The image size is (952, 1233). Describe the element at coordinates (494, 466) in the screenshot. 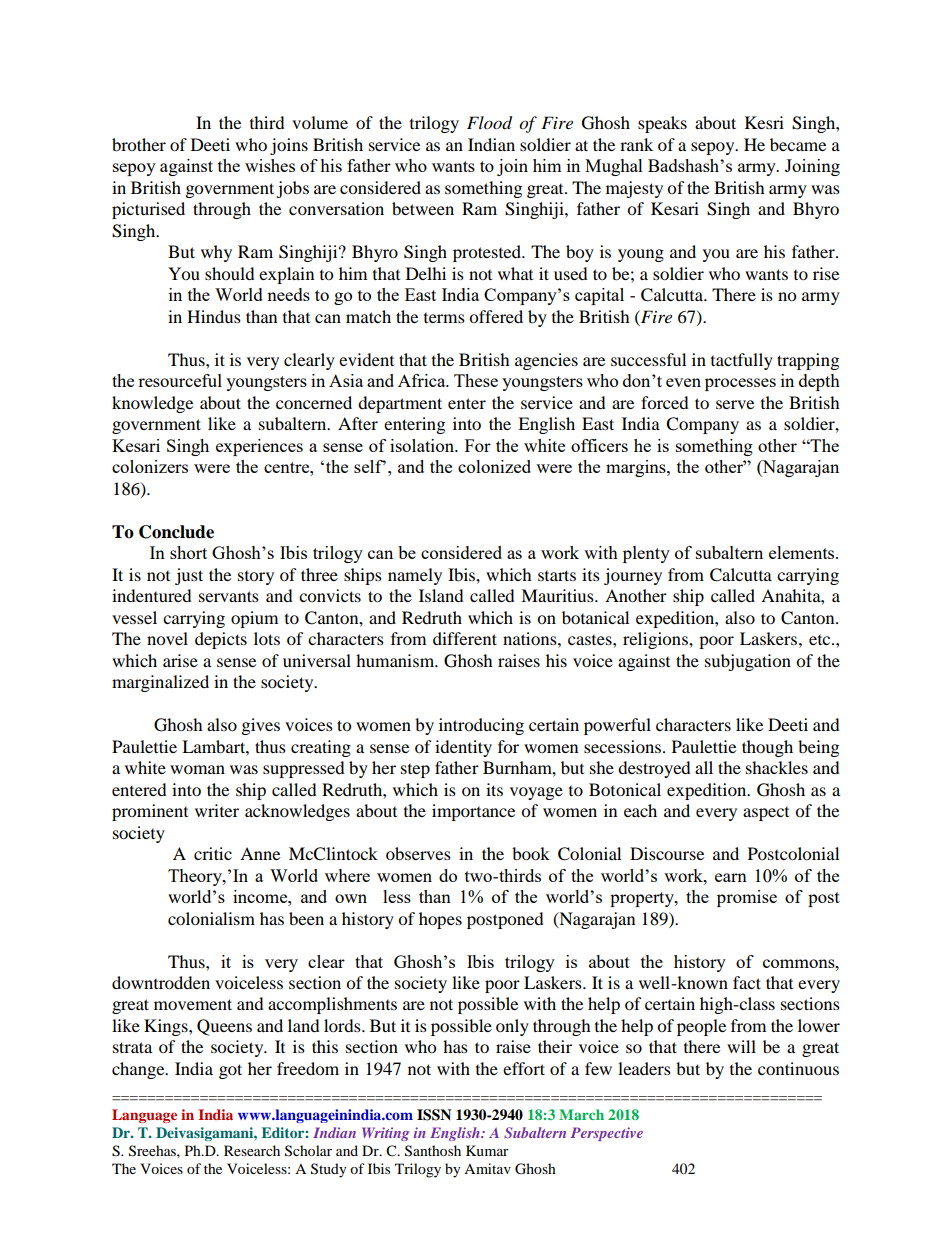

I see `colonized` at that location.
